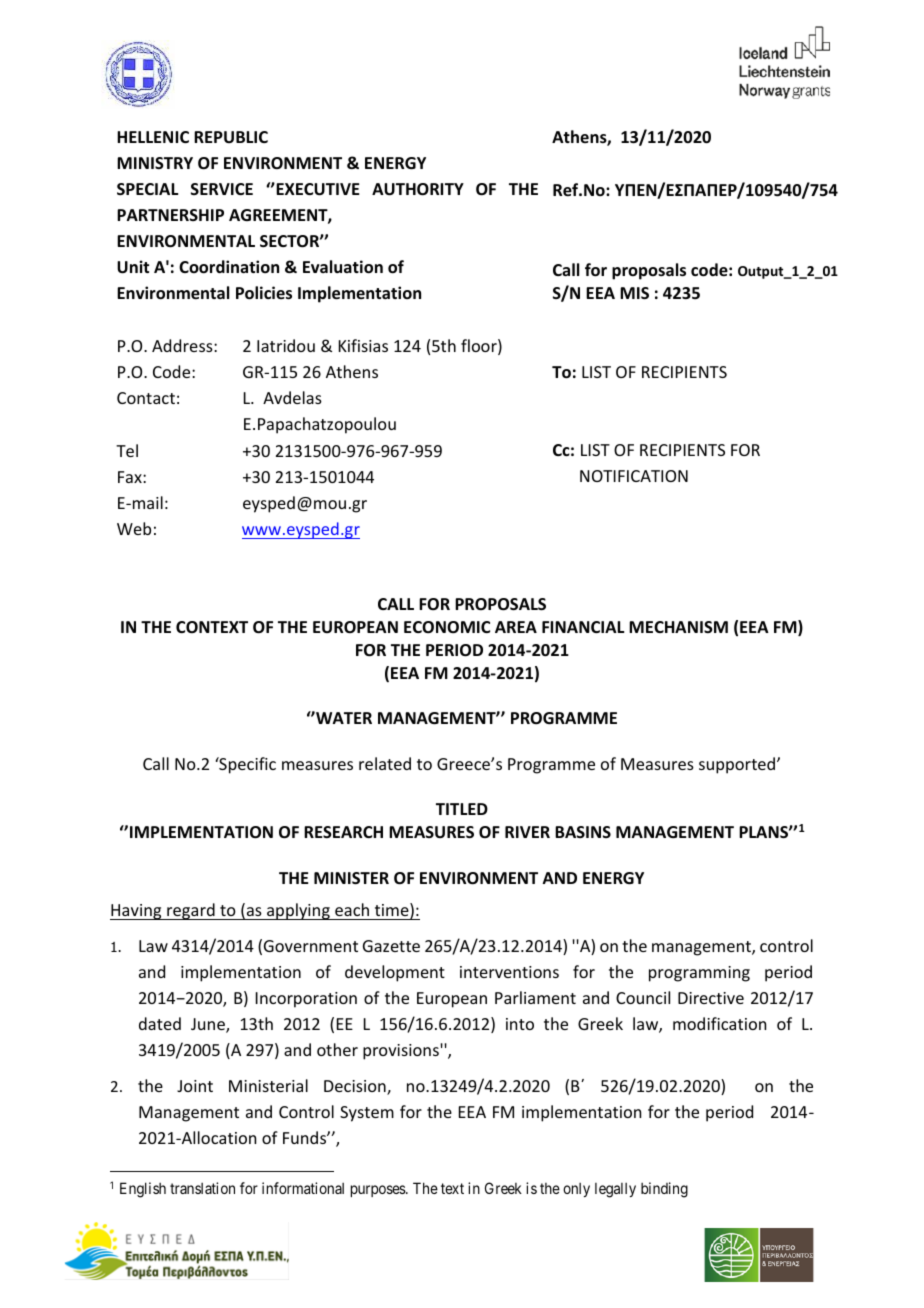  Describe the element at coordinates (393, 911) in the image. I see `time` at that location.
